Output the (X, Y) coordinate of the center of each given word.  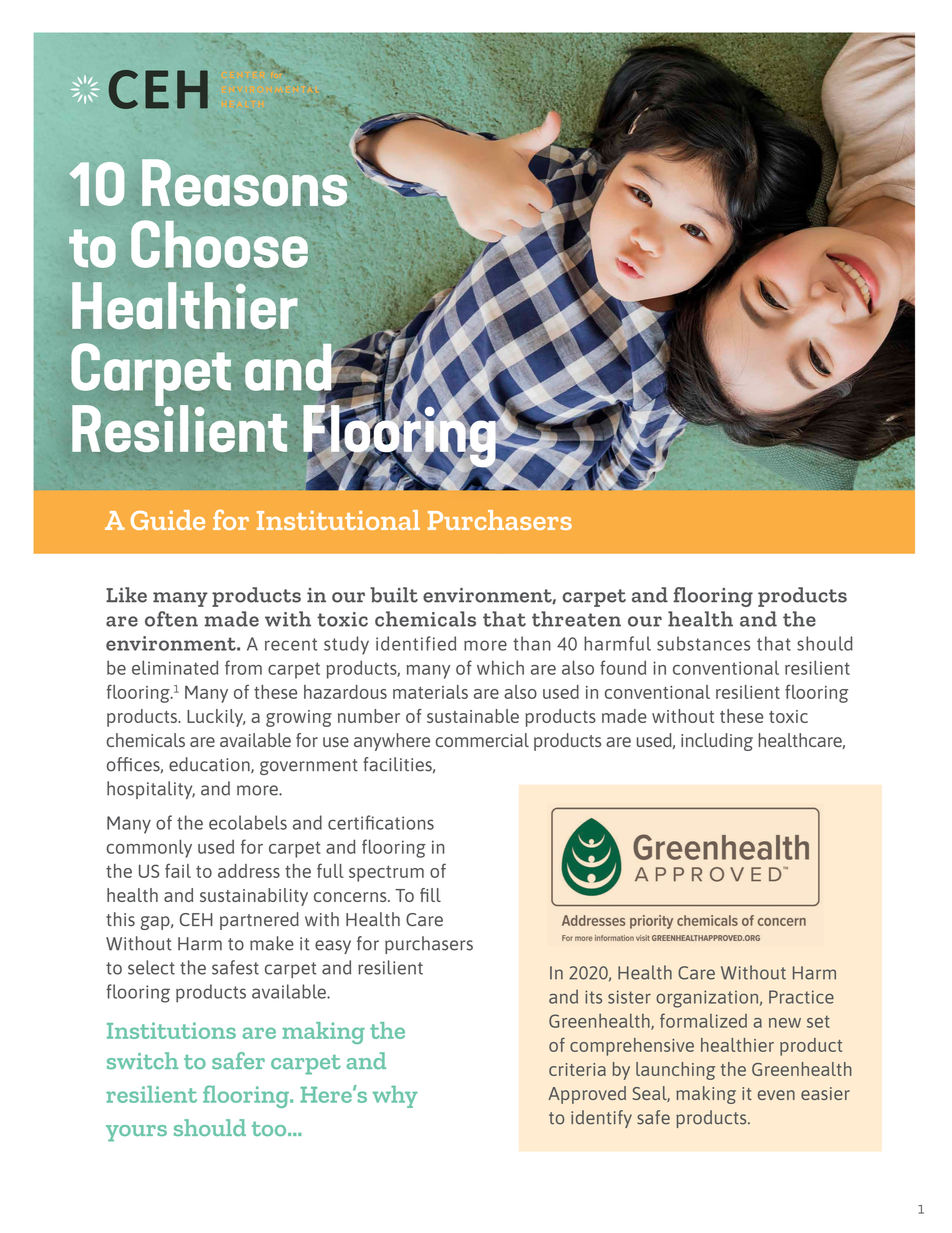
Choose (219, 244)
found (623, 667)
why (395, 1097)
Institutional (338, 520)
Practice (801, 997)
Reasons (246, 182)
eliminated (175, 667)
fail (178, 870)
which (500, 667)
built (394, 595)
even (776, 1095)
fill (430, 895)
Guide (168, 520)
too (270, 1129)
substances (703, 643)
